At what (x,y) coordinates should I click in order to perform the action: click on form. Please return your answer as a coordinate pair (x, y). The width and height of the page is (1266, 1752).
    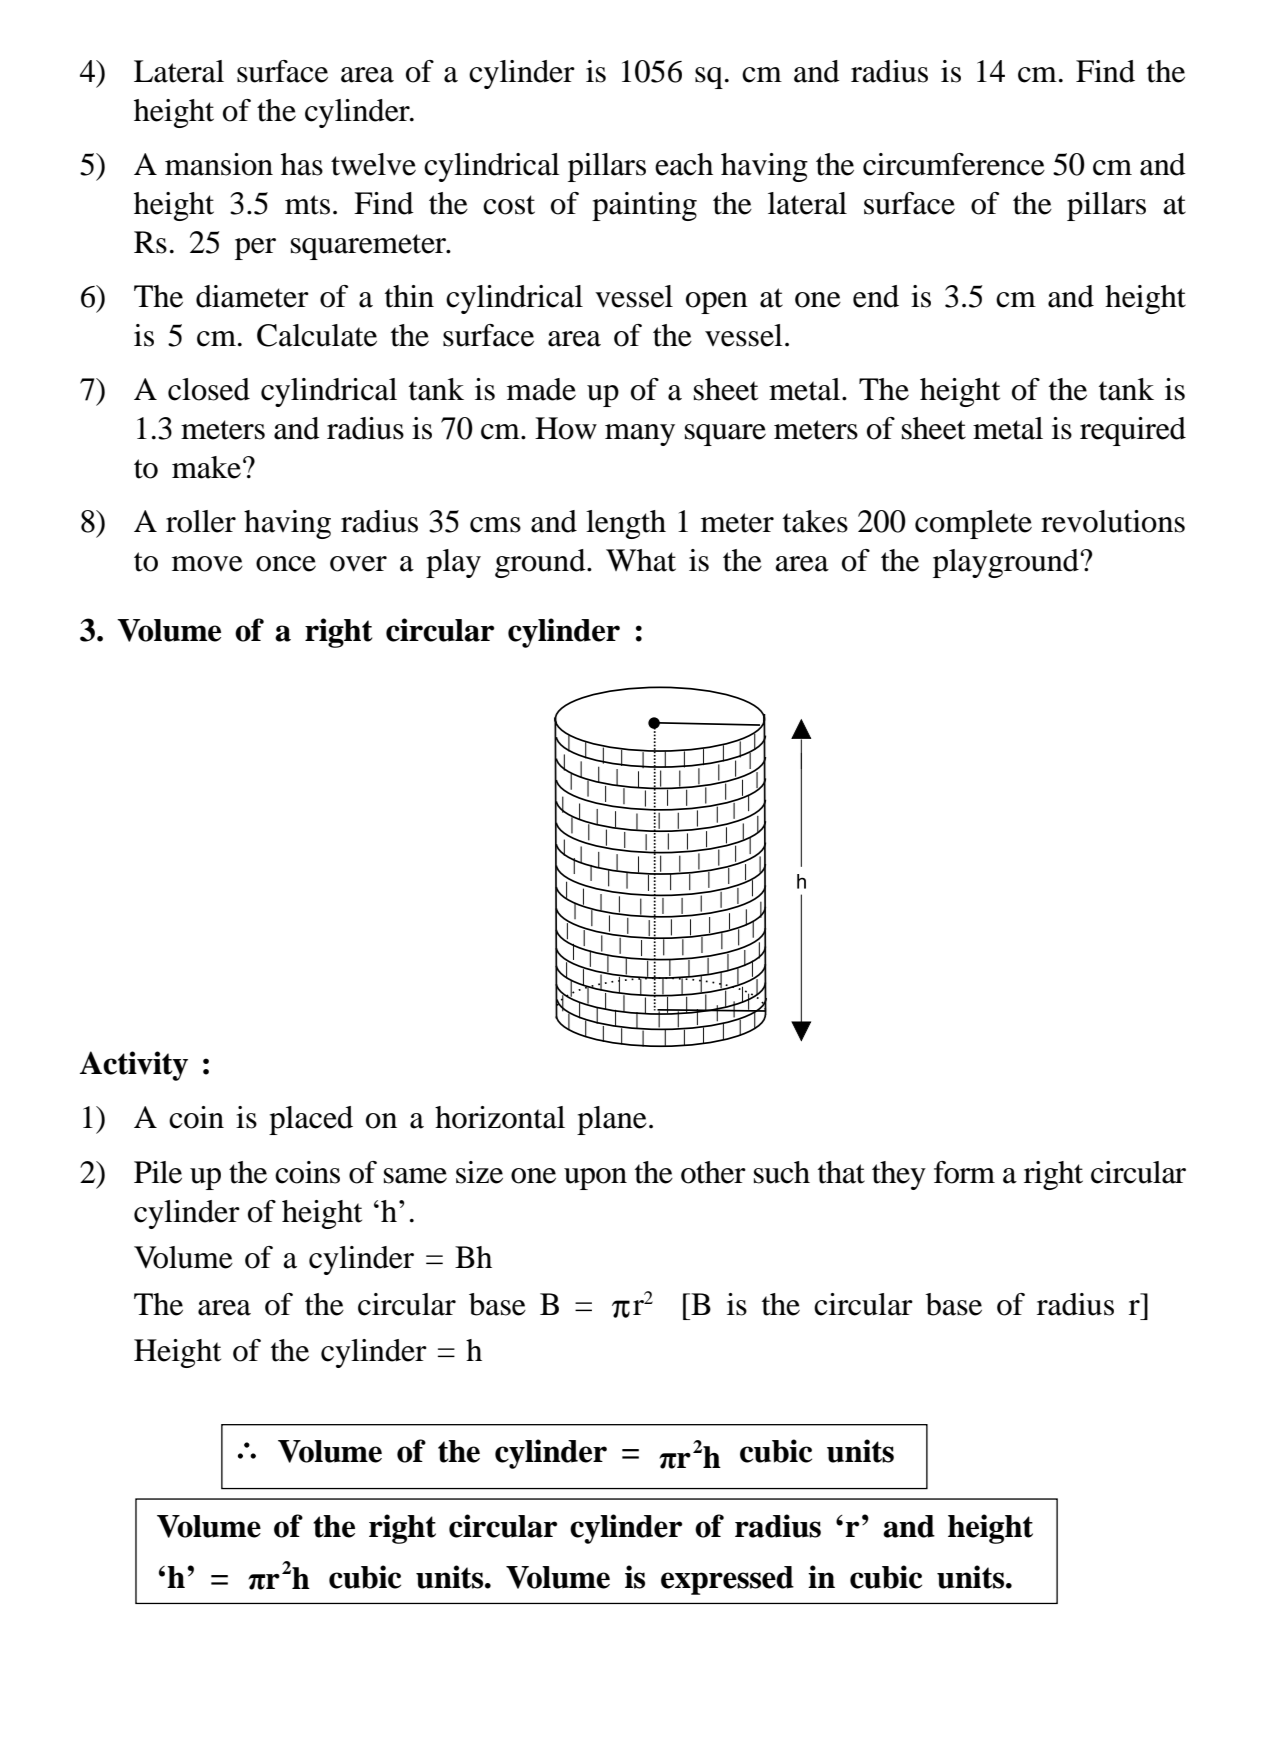
    Looking at the image, I should click on (964, 1172).
